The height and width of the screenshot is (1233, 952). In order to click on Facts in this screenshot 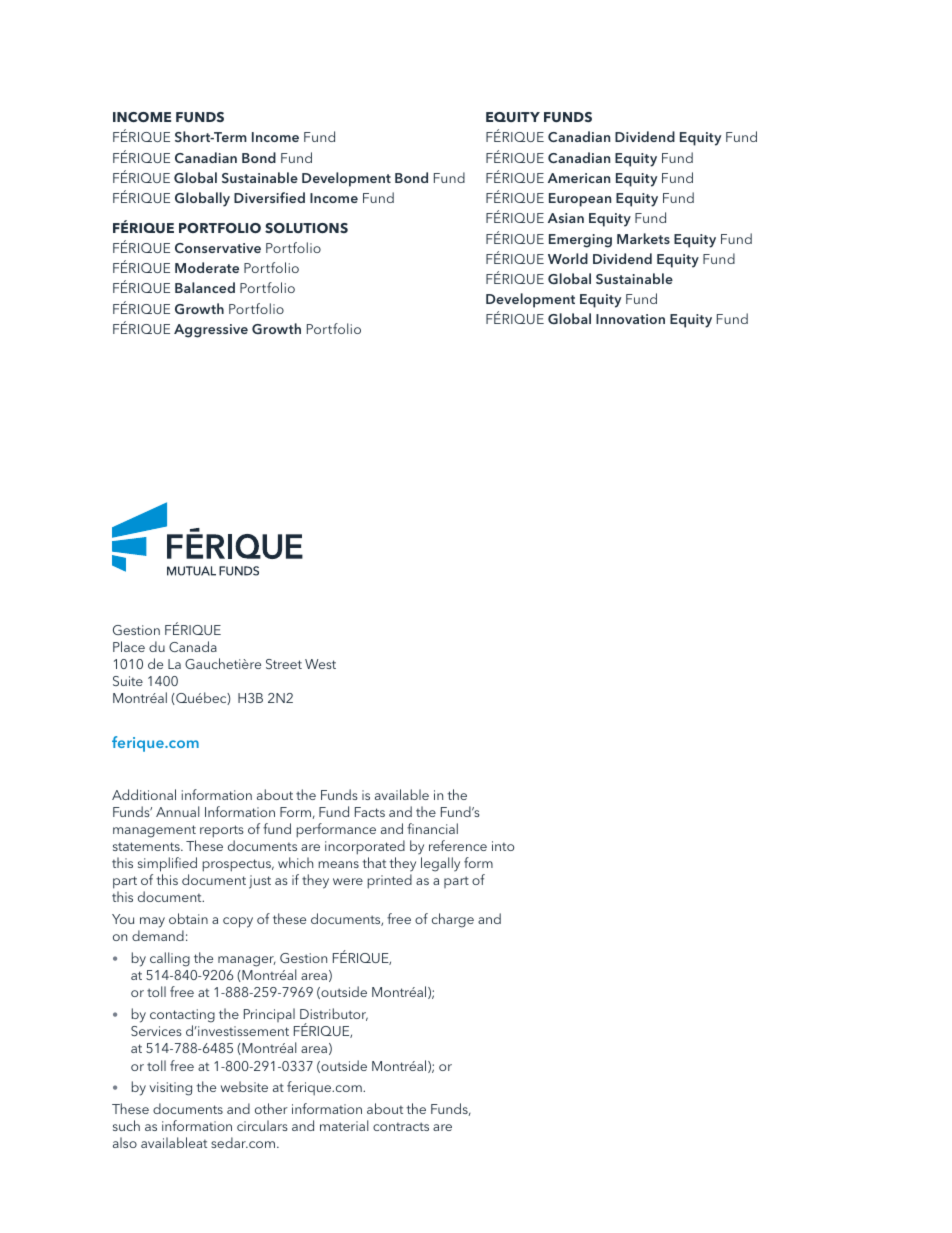, I will do `click(370, 812)`.
